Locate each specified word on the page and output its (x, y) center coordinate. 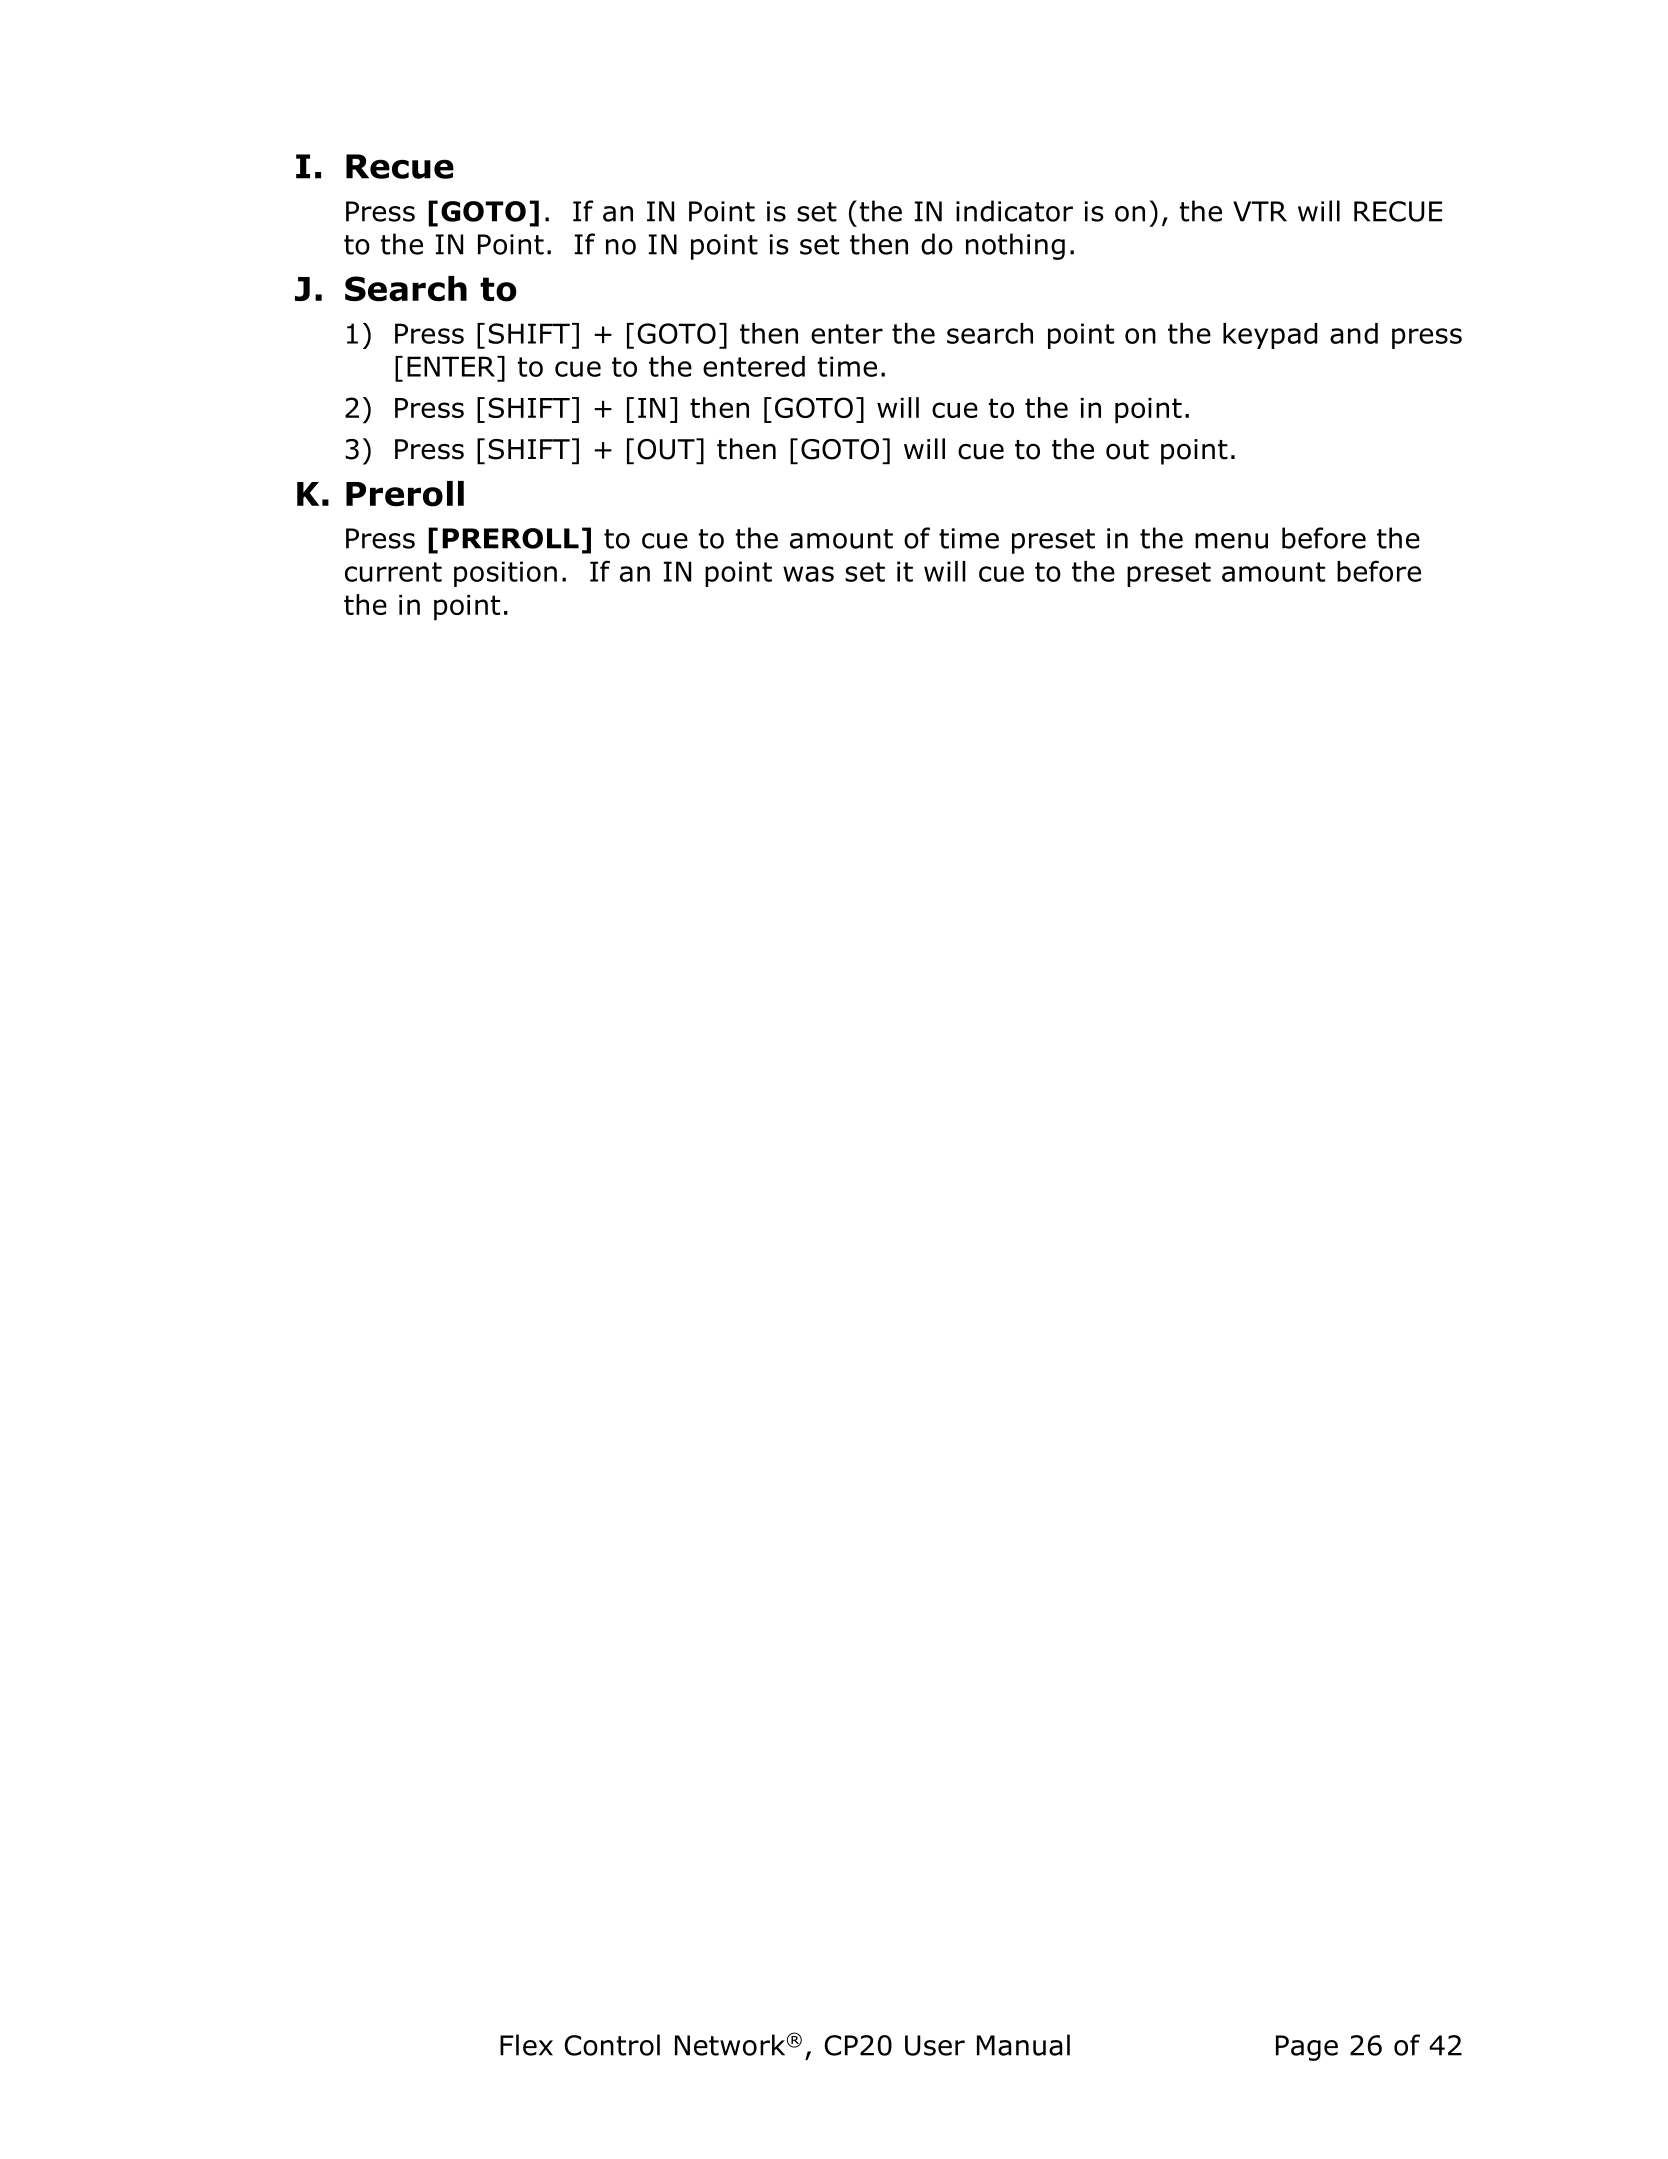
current (393, 572)
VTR (1260, 211)
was (808, 574)
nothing (1015, 246)
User (935, 2045)
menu (1231, 541)
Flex (526, 2045)
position (505, 574)
